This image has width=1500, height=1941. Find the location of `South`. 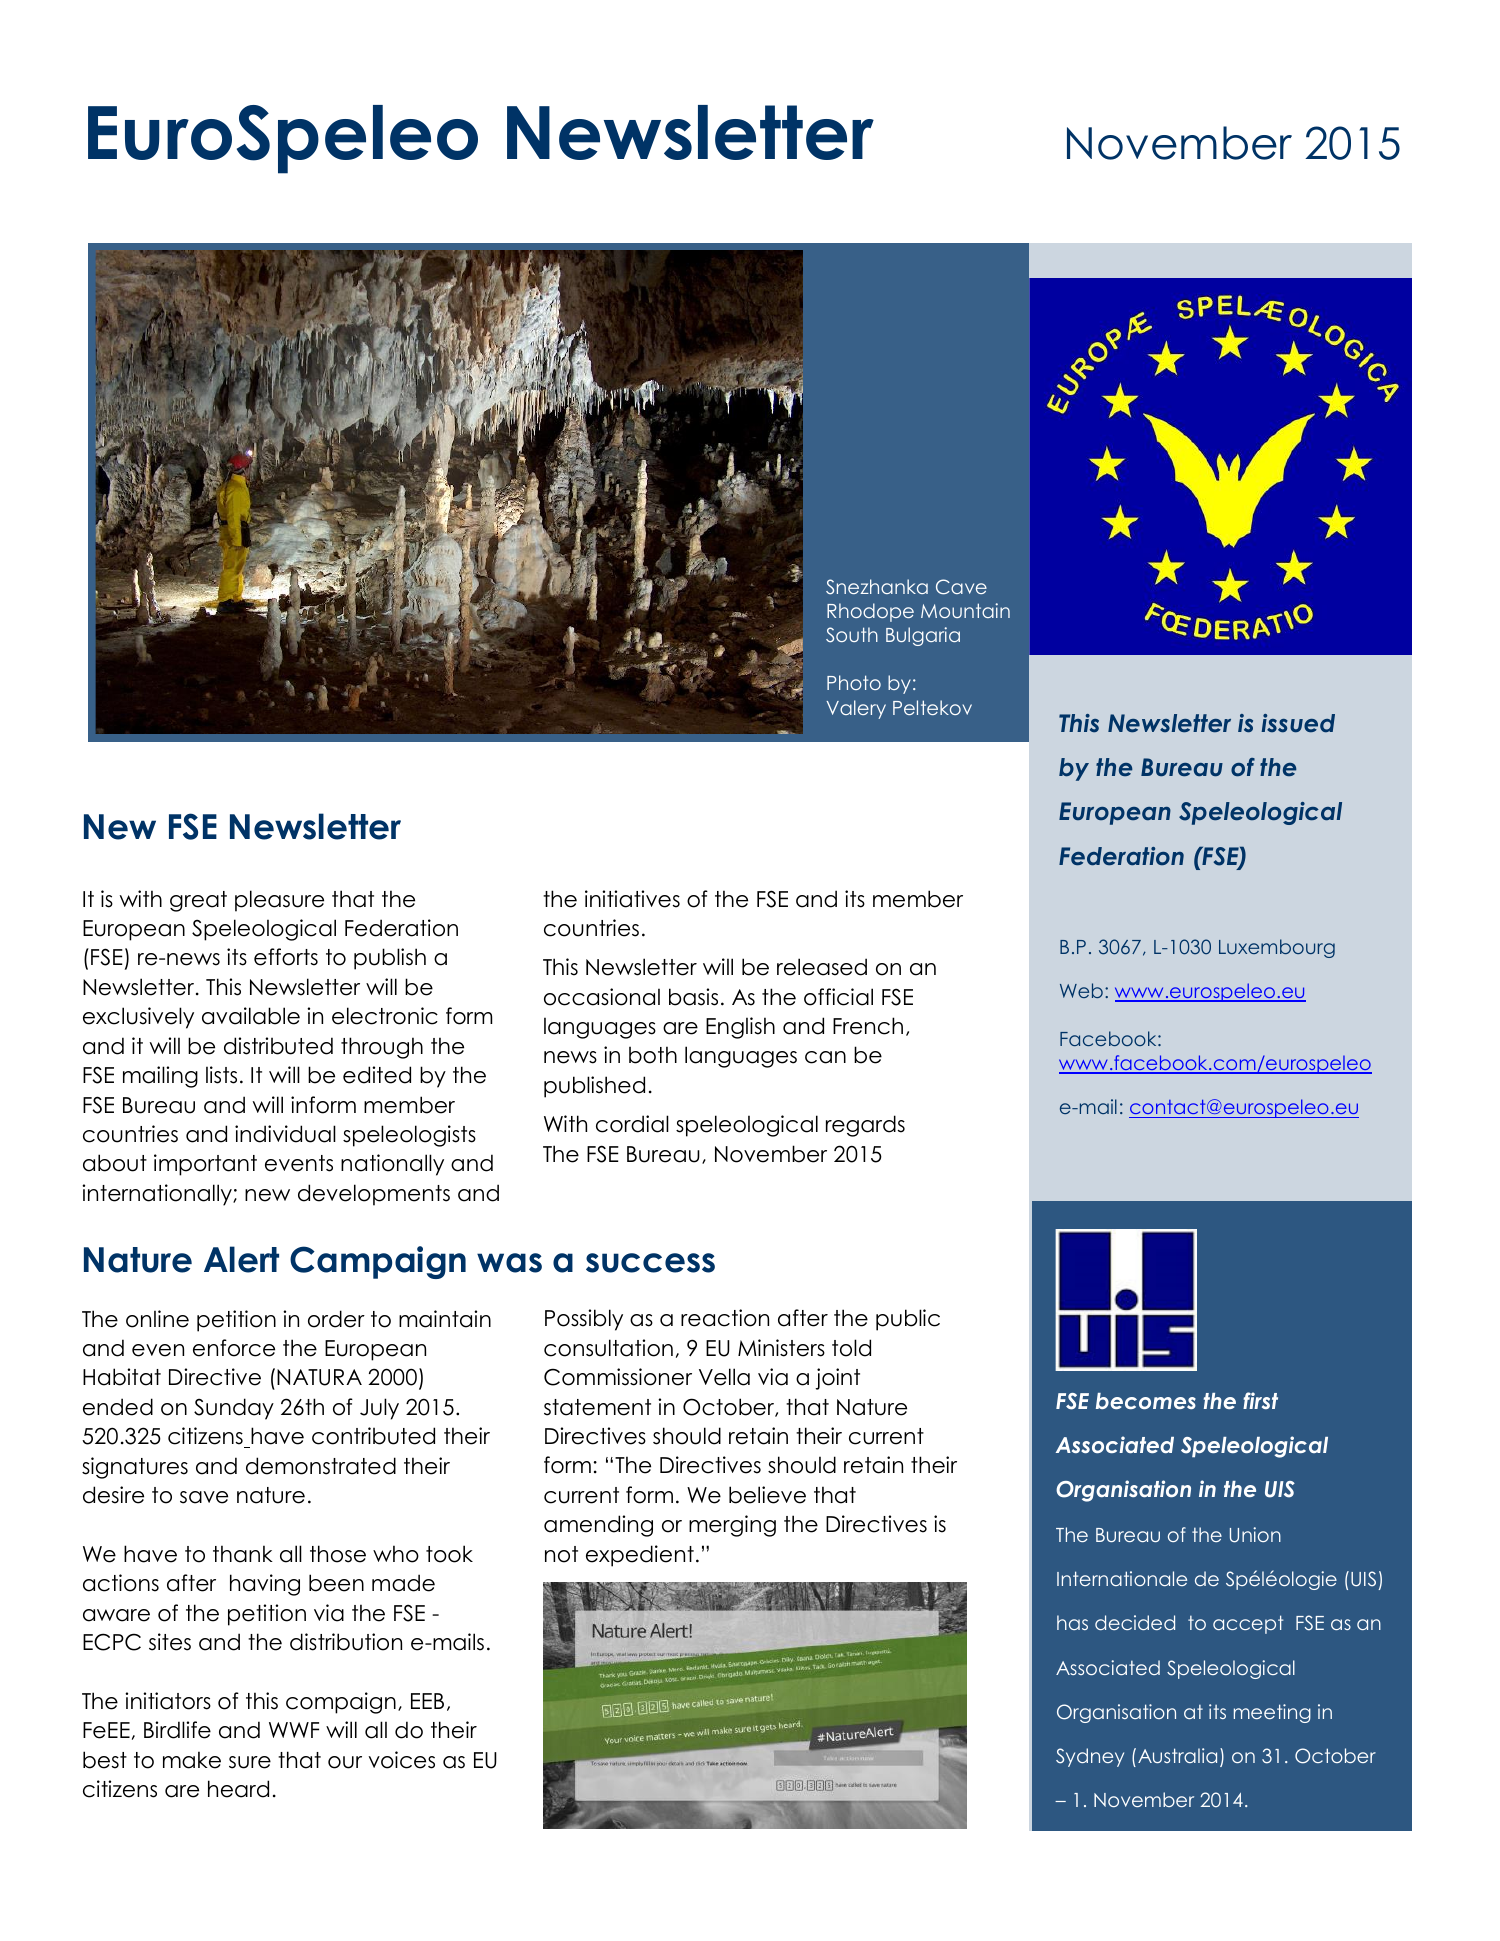

South is located at coordinates (852, 635).
